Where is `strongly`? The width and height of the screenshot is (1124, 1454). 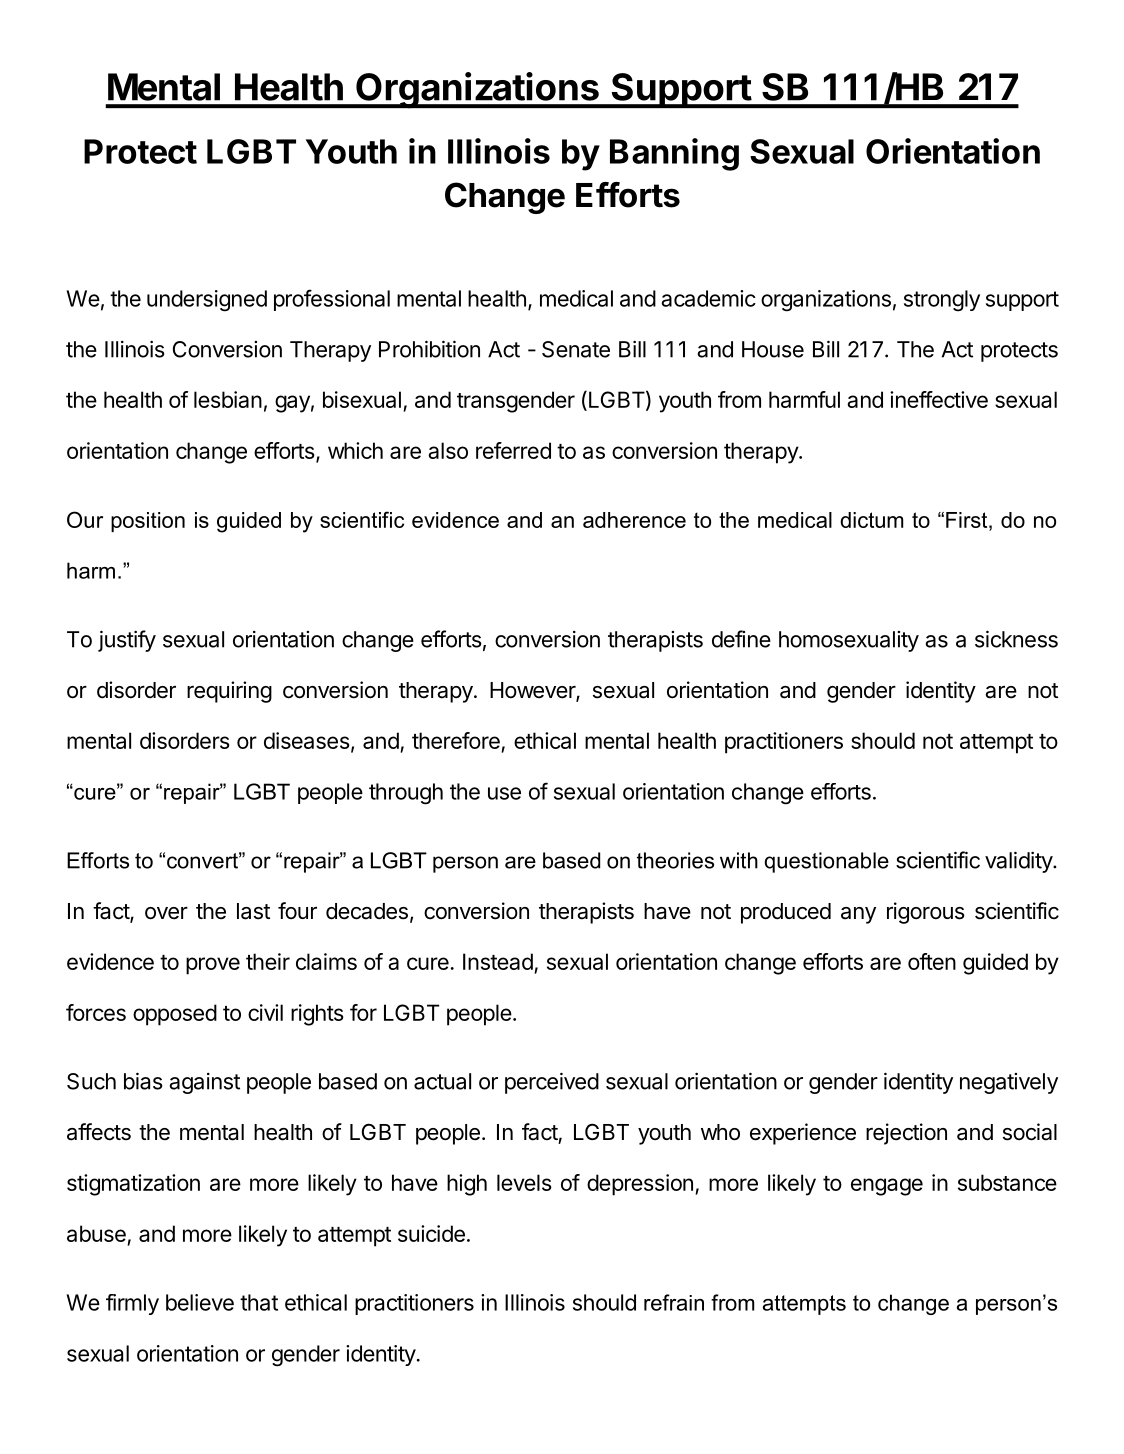 strongly is located at coordinates (942, 301).
